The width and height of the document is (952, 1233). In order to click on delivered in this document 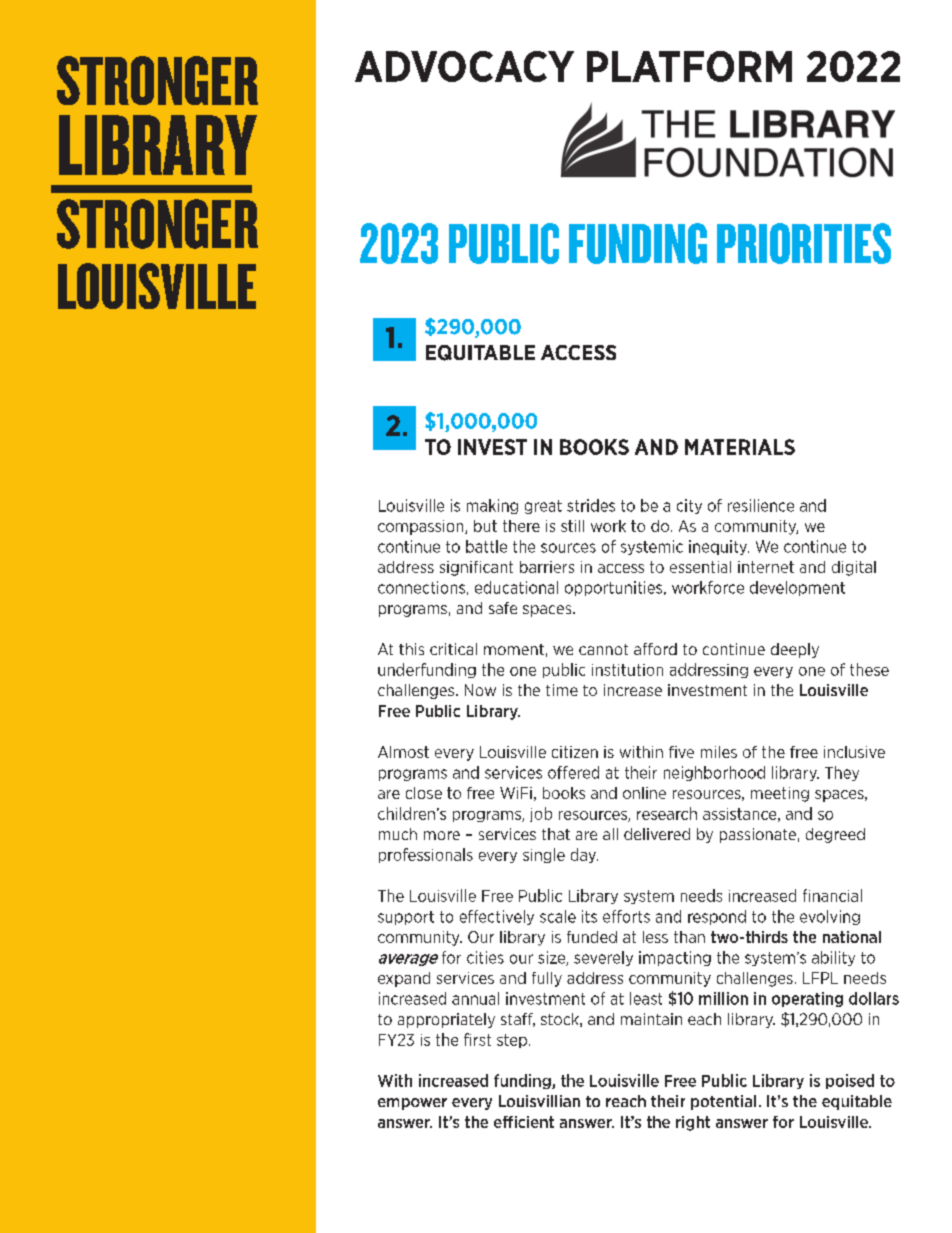, I will do `click(657, 834)`.
